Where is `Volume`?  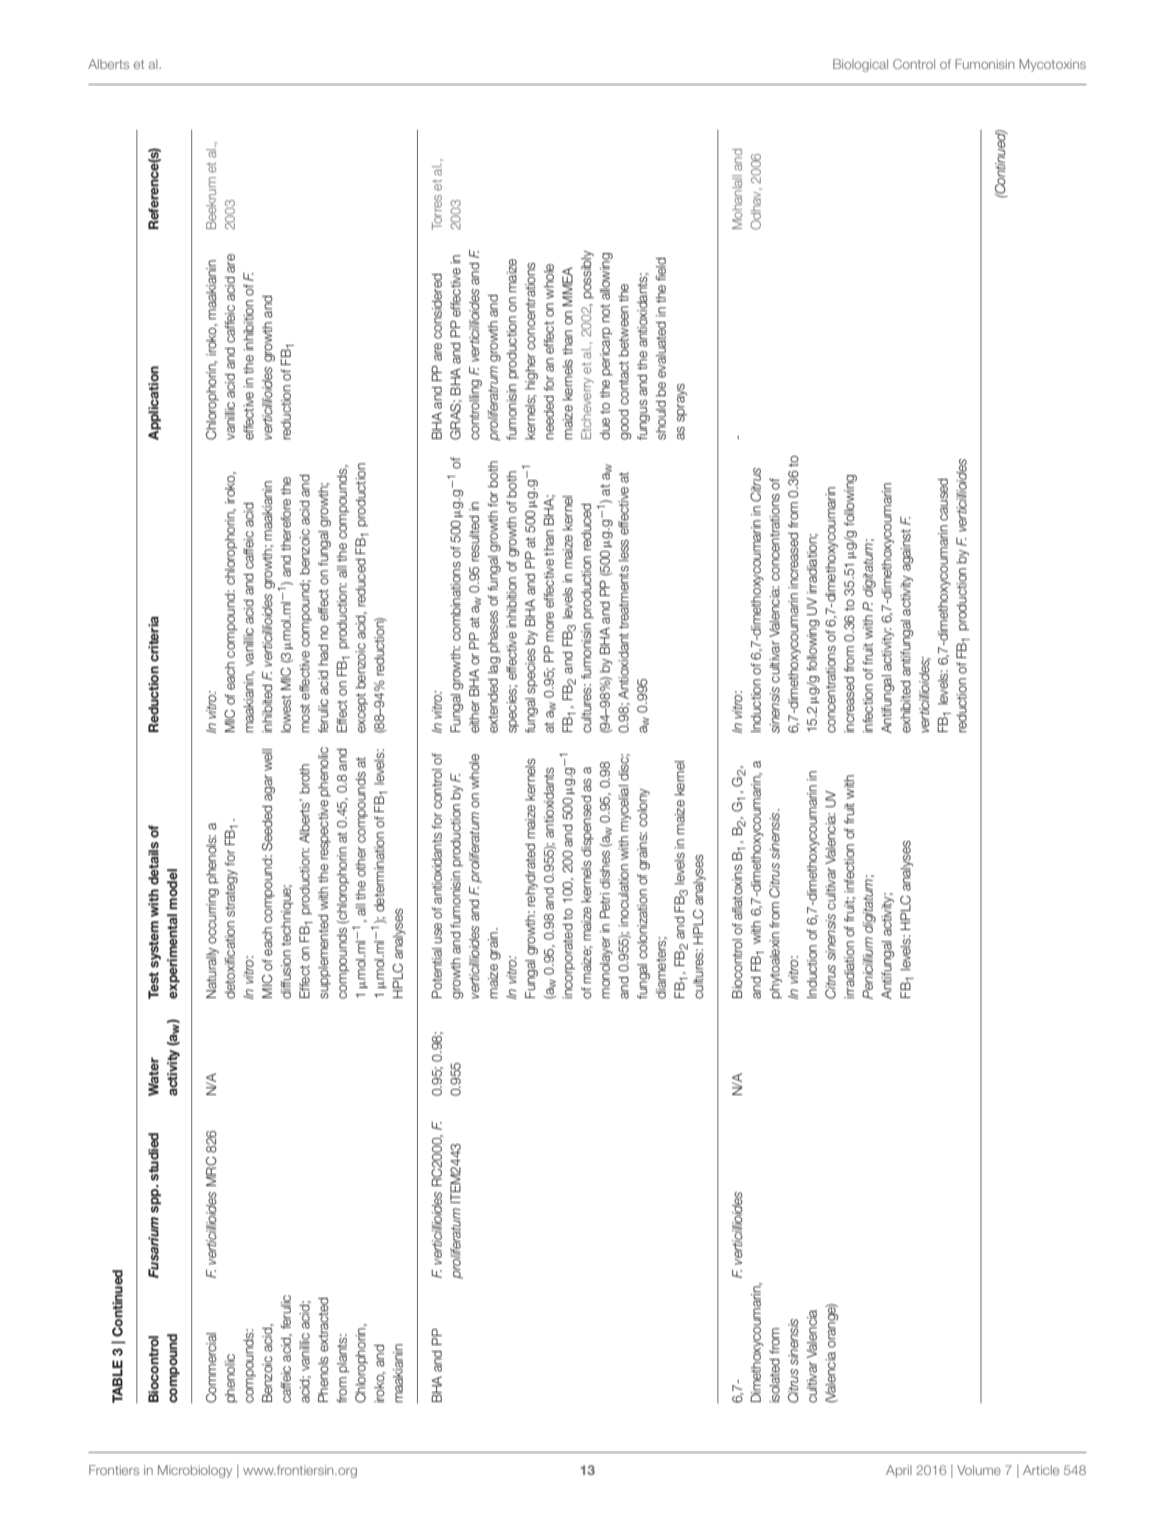 Volume is located at coordinates (979, 1470).
